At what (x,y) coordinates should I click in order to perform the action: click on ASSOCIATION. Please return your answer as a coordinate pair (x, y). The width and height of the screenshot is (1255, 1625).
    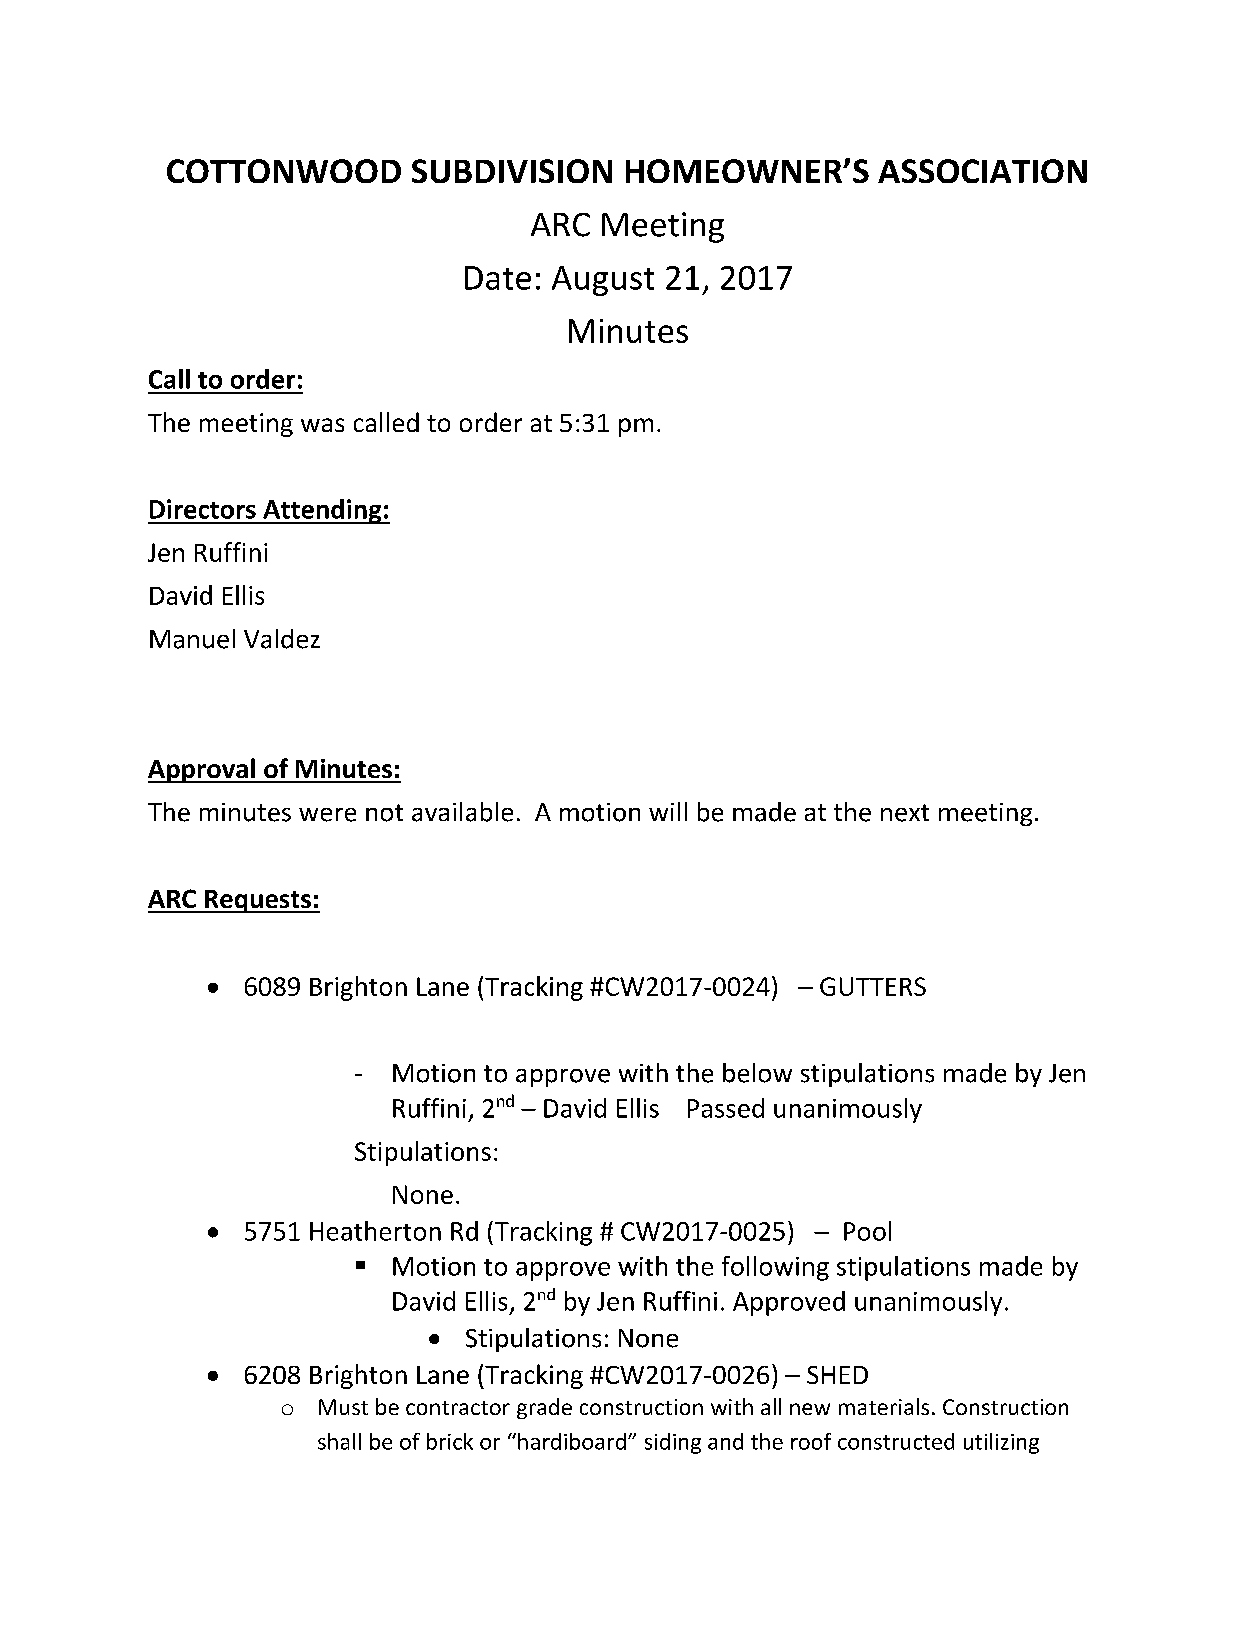
    Looking at the image, I should click on (982, 171).
